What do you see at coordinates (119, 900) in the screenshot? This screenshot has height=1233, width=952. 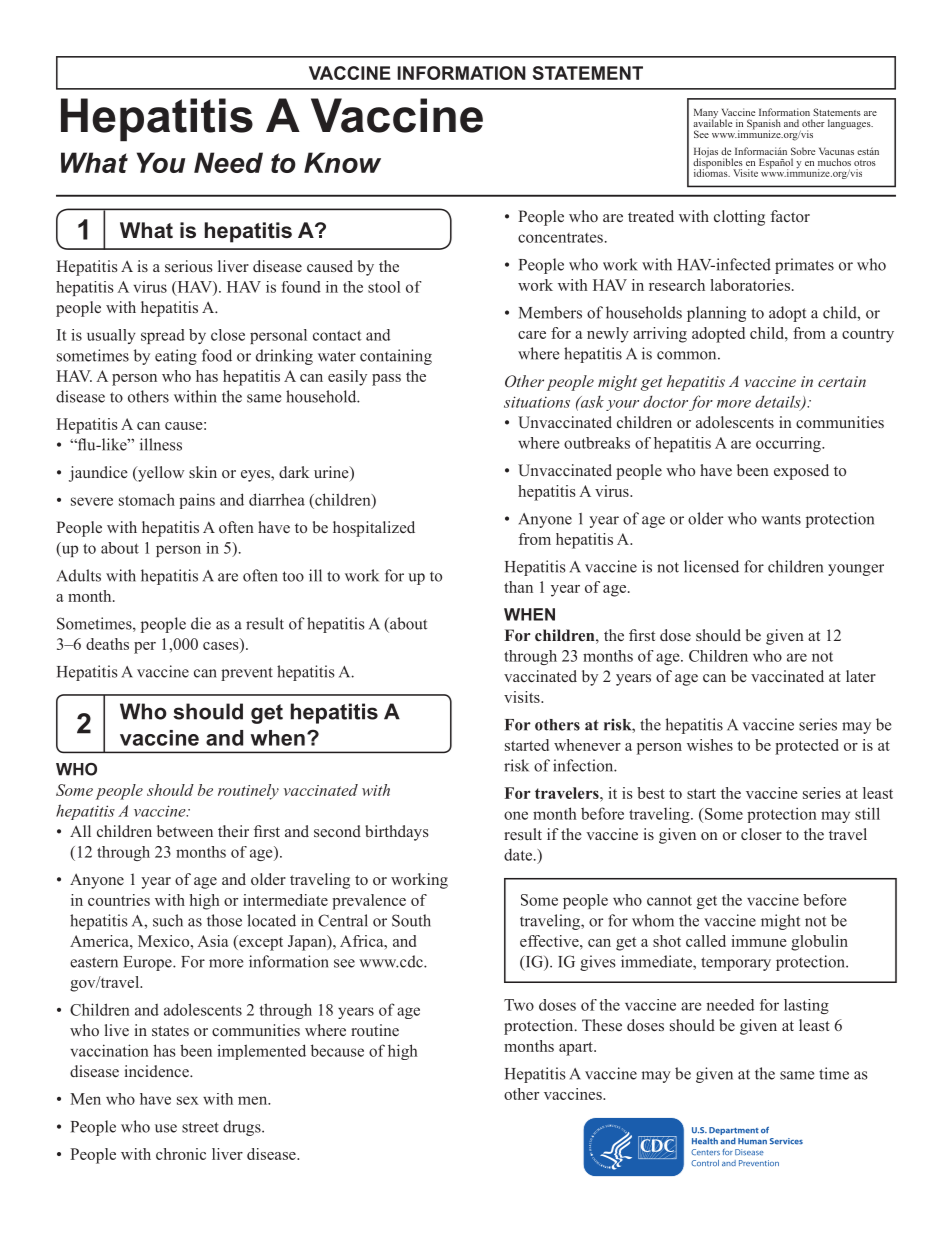 I see `countries` at bounding box center [119, 900].
